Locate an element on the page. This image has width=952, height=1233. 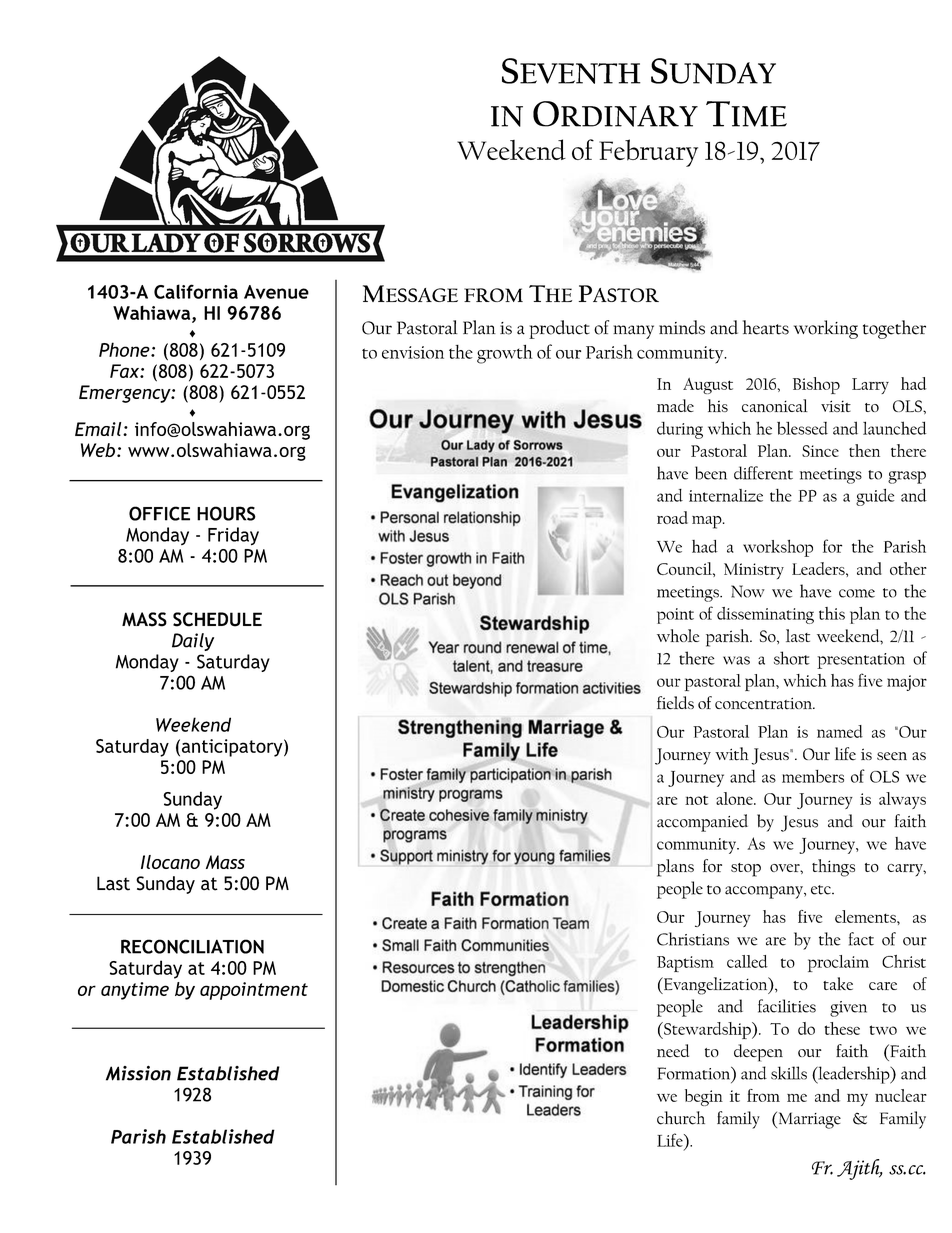
working is located at coordinates (826, 329).
